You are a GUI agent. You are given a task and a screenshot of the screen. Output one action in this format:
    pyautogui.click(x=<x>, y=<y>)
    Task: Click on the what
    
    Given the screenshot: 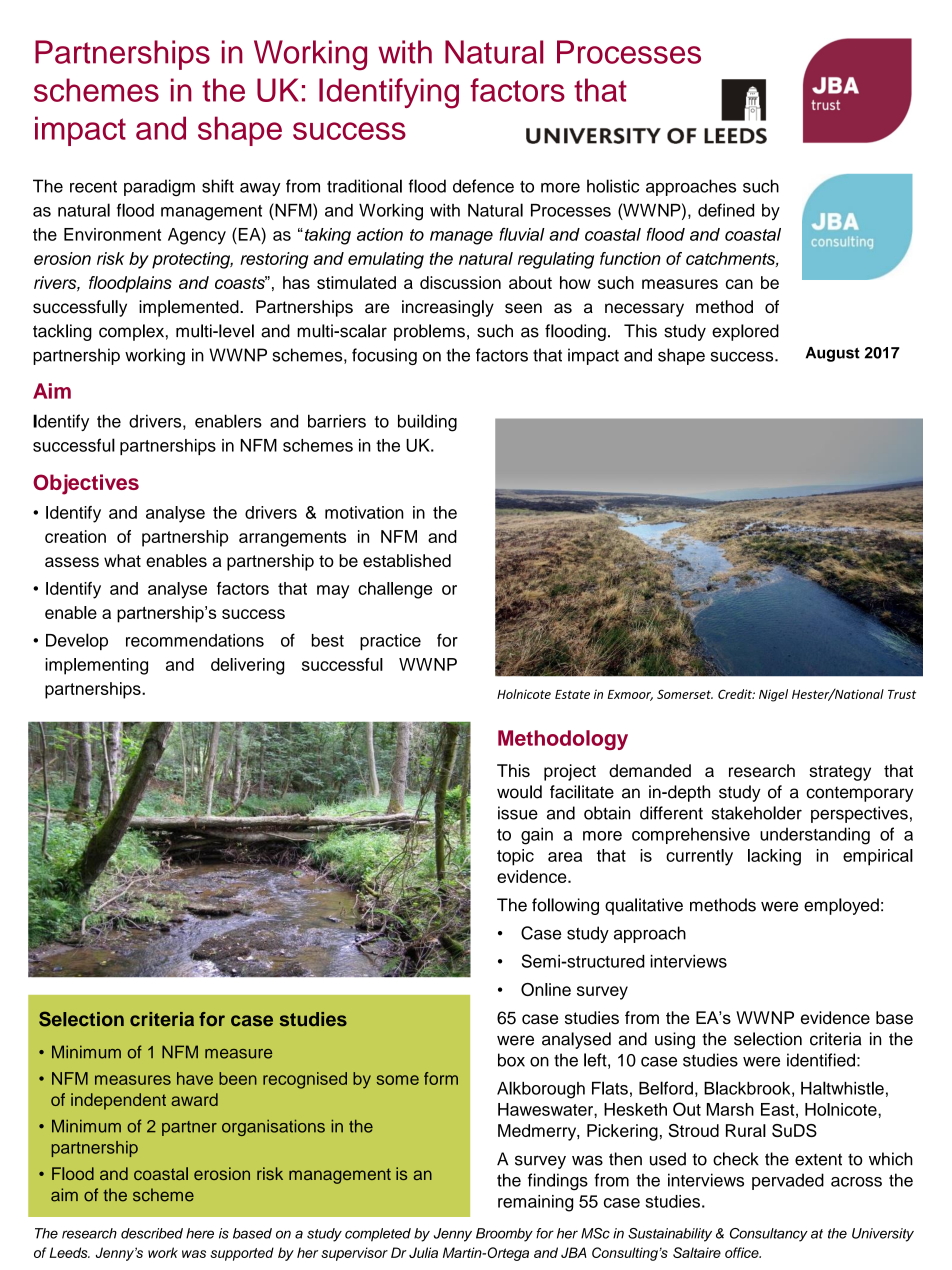 What is the action you would take?
    pyautogui.click(x=122, y=560)
